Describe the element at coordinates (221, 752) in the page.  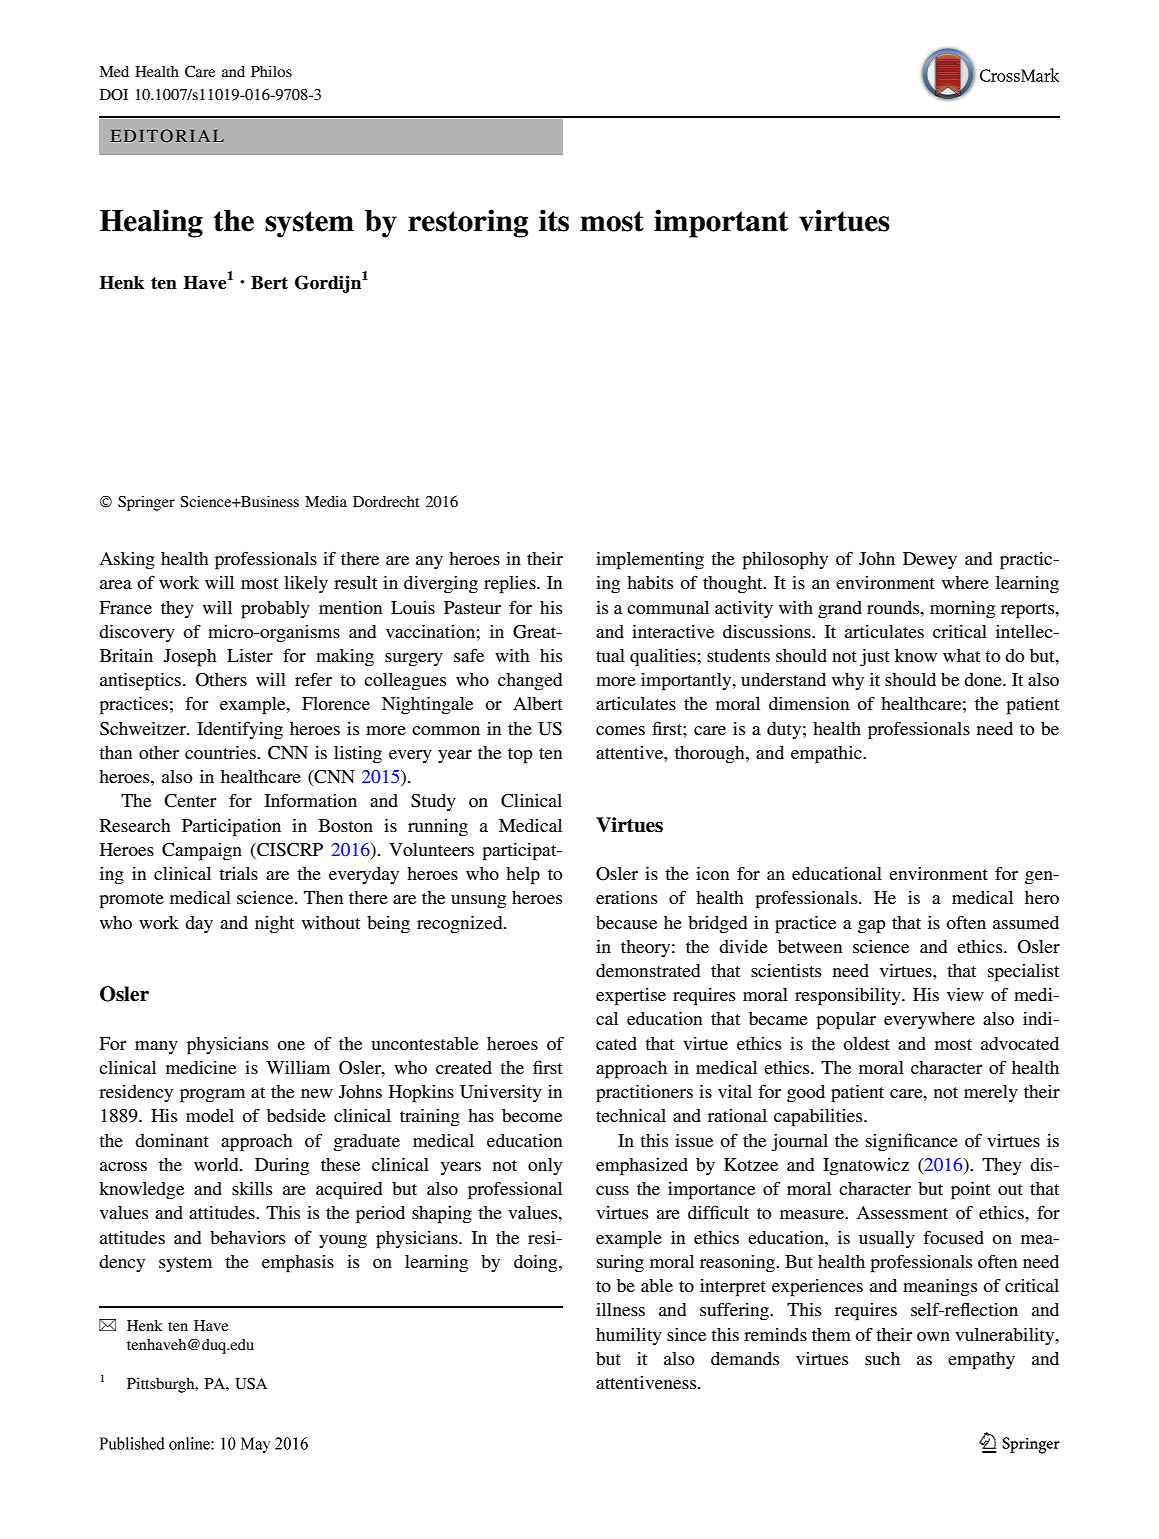
I see `countries` at that location.
